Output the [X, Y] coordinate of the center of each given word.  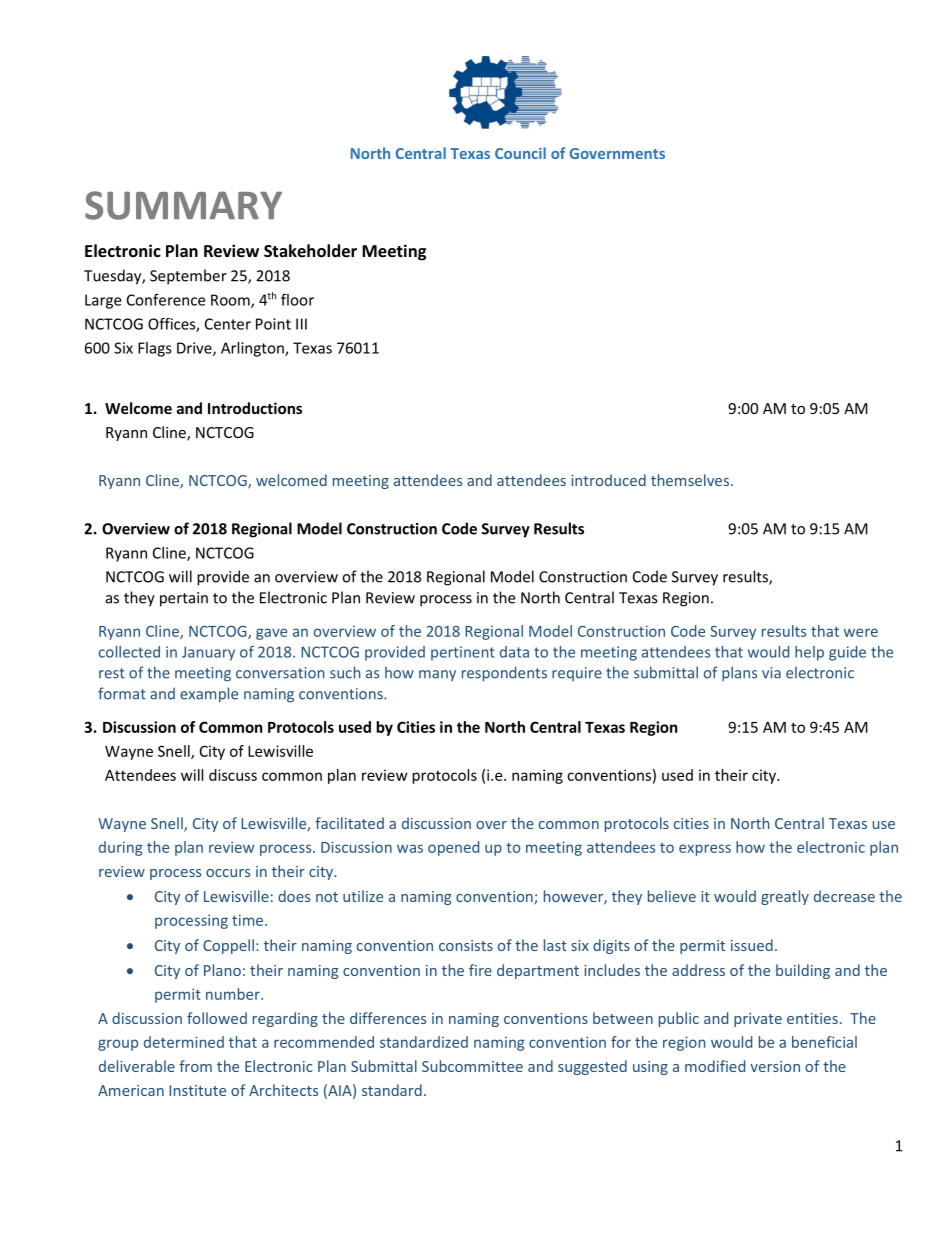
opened [453, 848]
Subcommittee [472, 1066]
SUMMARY [183, 205]
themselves [690, 480]
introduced [608, 480]
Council [520, 153]
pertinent [463, 653]
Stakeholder [310, 250]
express [705, 850]
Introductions [255, 408]
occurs [228, 873]
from [195, 1066]
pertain [184, 599]
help [809, 653]
